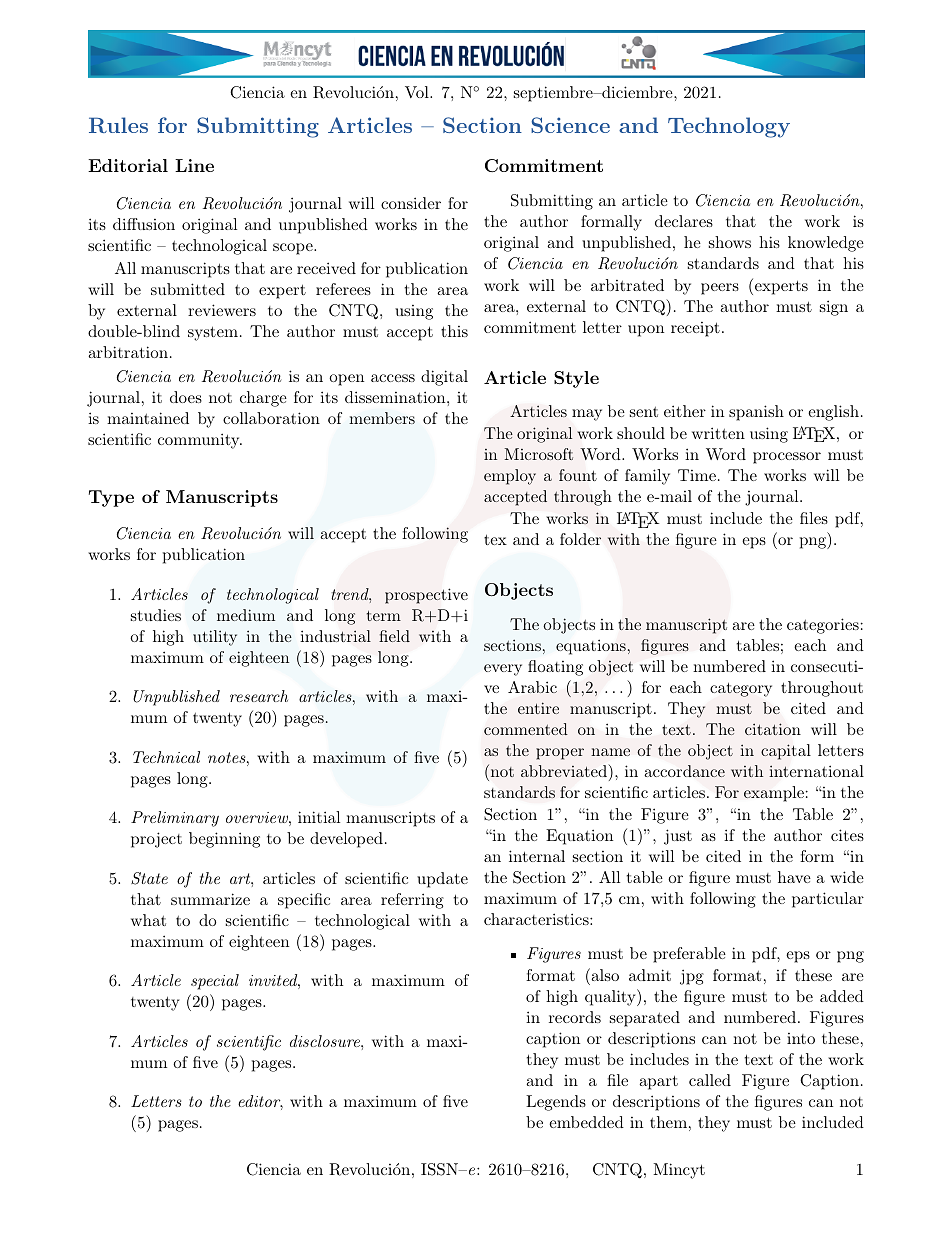 This screenshot has width=952, height=1233. Describe the element at coordinates (774, 794) in the screenshot. I see `example` at that location.
